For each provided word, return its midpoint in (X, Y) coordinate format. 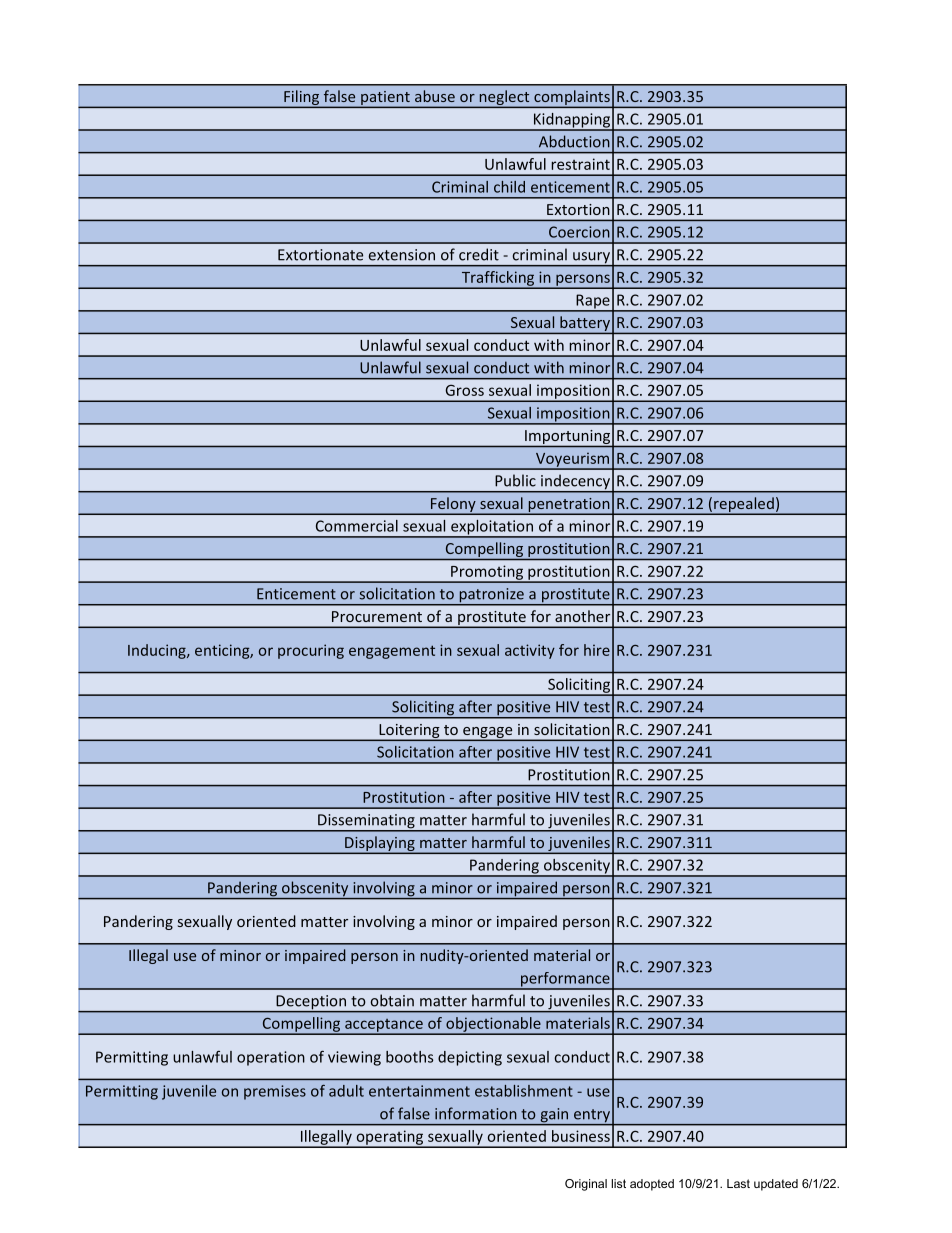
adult (346, 1091)
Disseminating (366, 822)
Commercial (357, 526)
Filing (302, 98)
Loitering (409, 732)
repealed (744, 505)
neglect (504, 98)
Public (515, 480)
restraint (580, 164)
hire (597, 650)
